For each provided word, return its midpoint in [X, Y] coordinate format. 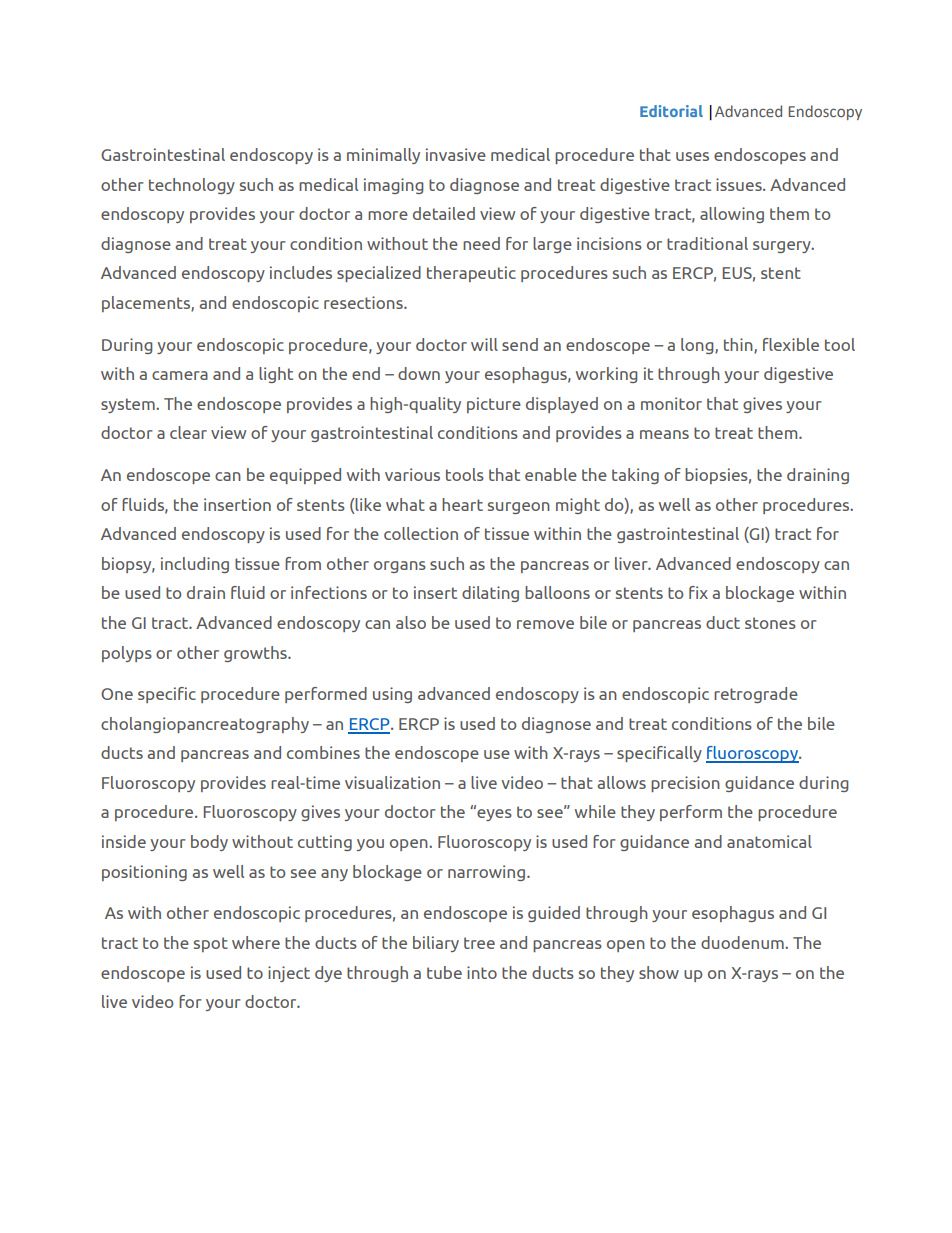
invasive [456, 154]
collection [421, 533]
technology [192, 186]
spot [211, 944]
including [195, 565]
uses [692, 156]
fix [698, 592]
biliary [436, 944]
